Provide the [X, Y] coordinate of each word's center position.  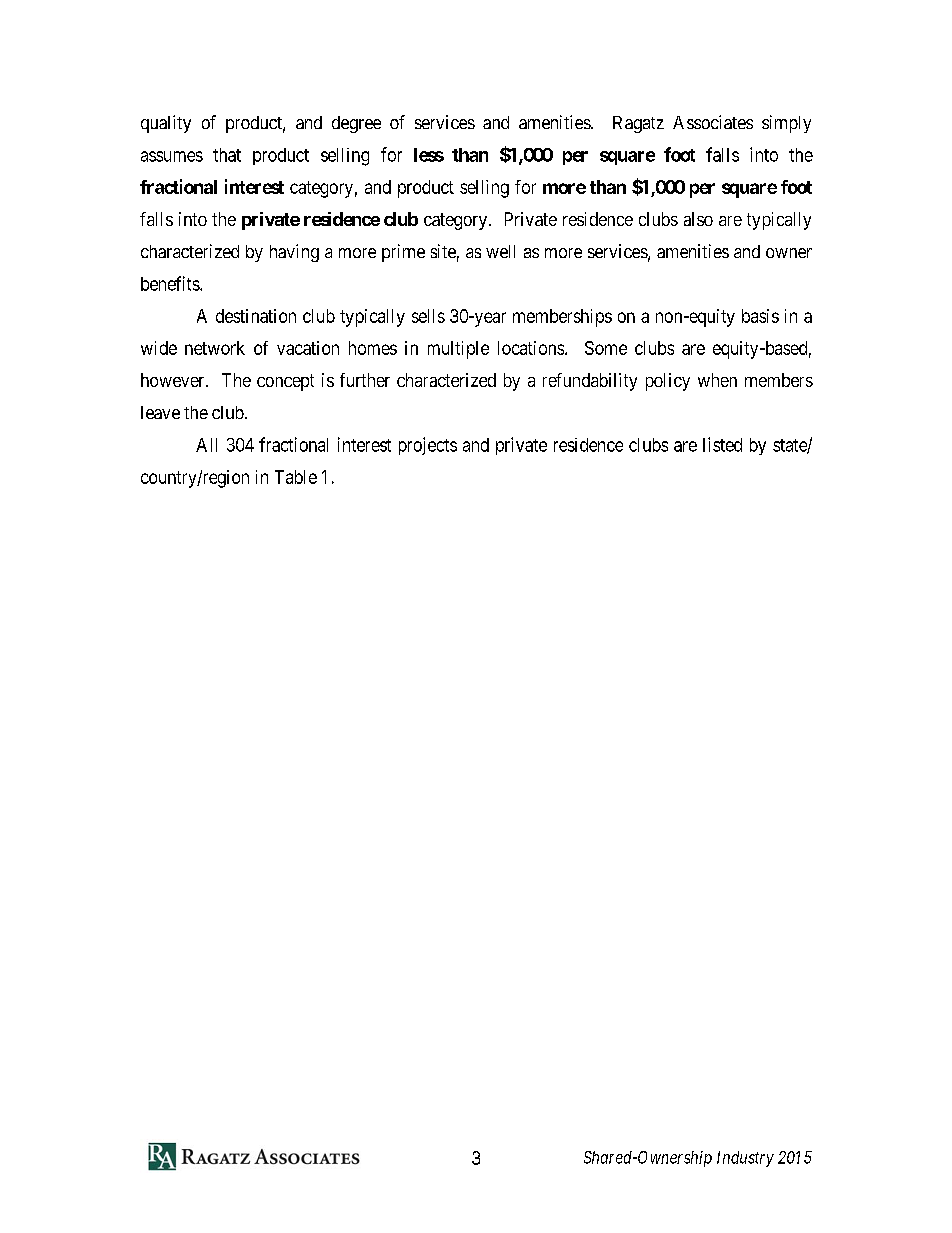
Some [606, 348]
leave [160, 412]
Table [296, 477]
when [717, 380]
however [174, 380]
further [365, 380]
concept [285, 382]
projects [428, 446]
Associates [713, 122]
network [215, 348]
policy [668, 382]
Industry [745, 1159]
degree [356, 124]
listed [722, 444]
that [227, 155]
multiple [458, 350]
